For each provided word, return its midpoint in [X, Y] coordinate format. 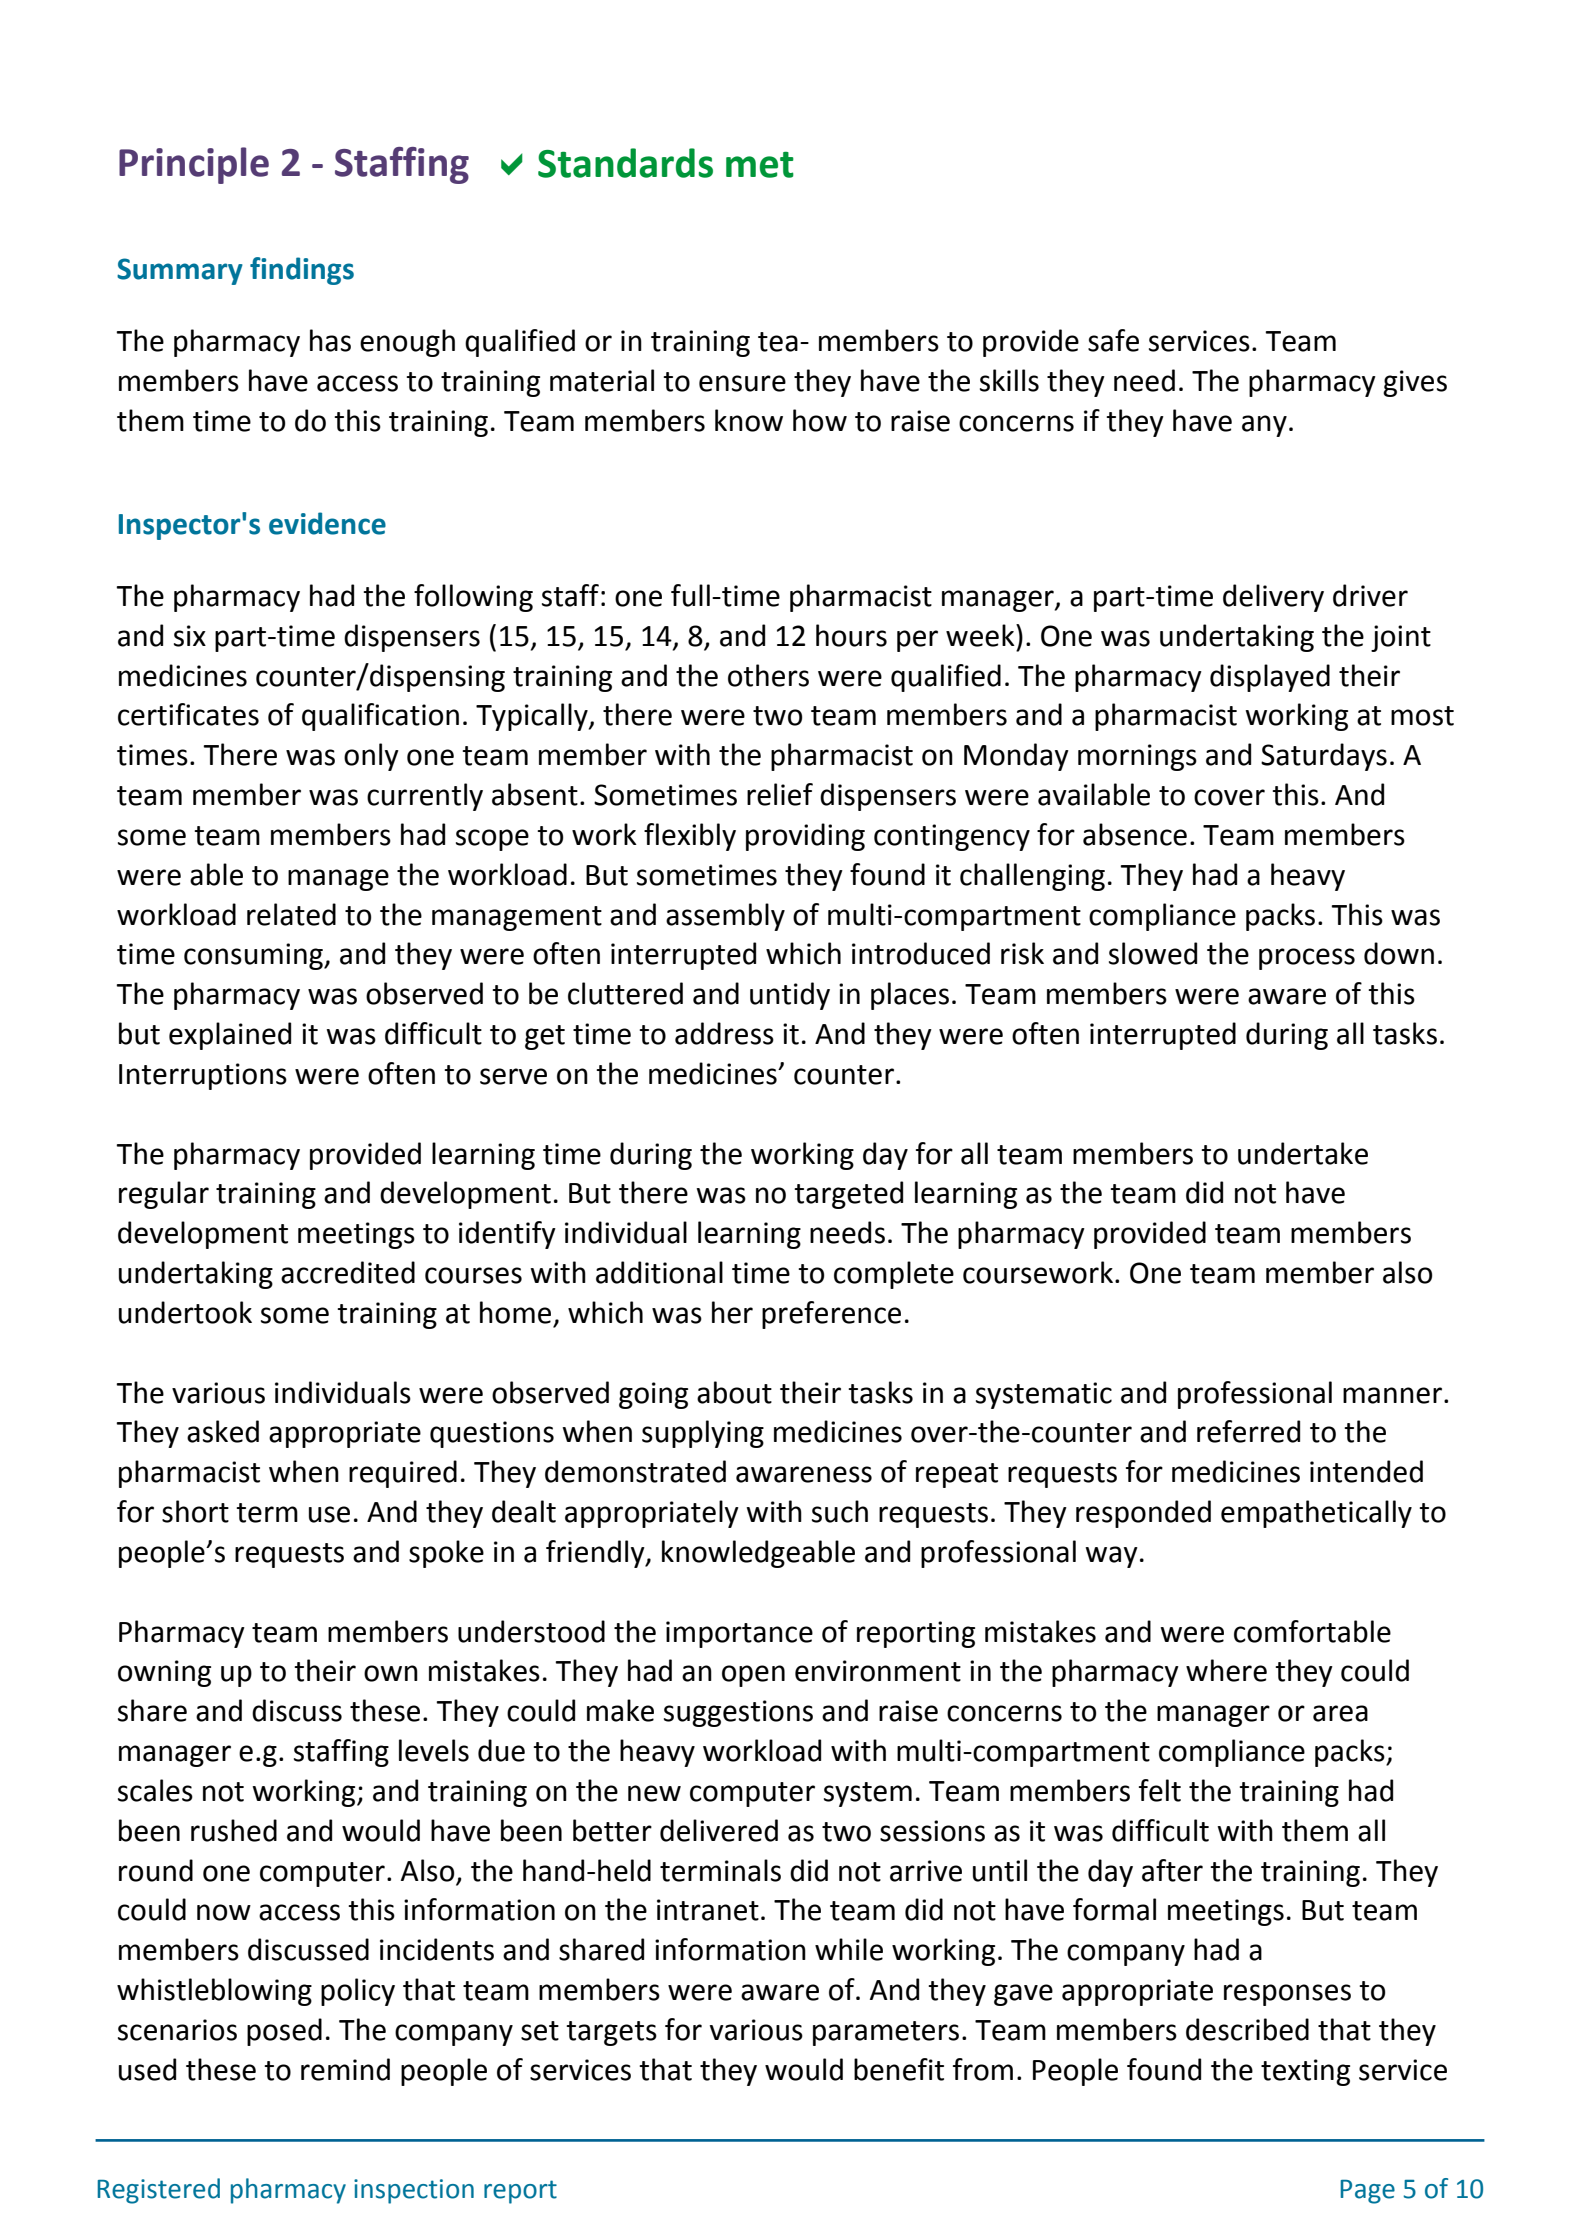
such [840, 1511]
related [291, 914]
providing [805, 837]
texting [1305, 2072]
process [1307, 959]
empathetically [1316, 1514]
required [403, 1474]
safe [1113, 340]
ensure [742, 383]
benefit [899, 2069]
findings [302, 271]
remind [345, 2069]
